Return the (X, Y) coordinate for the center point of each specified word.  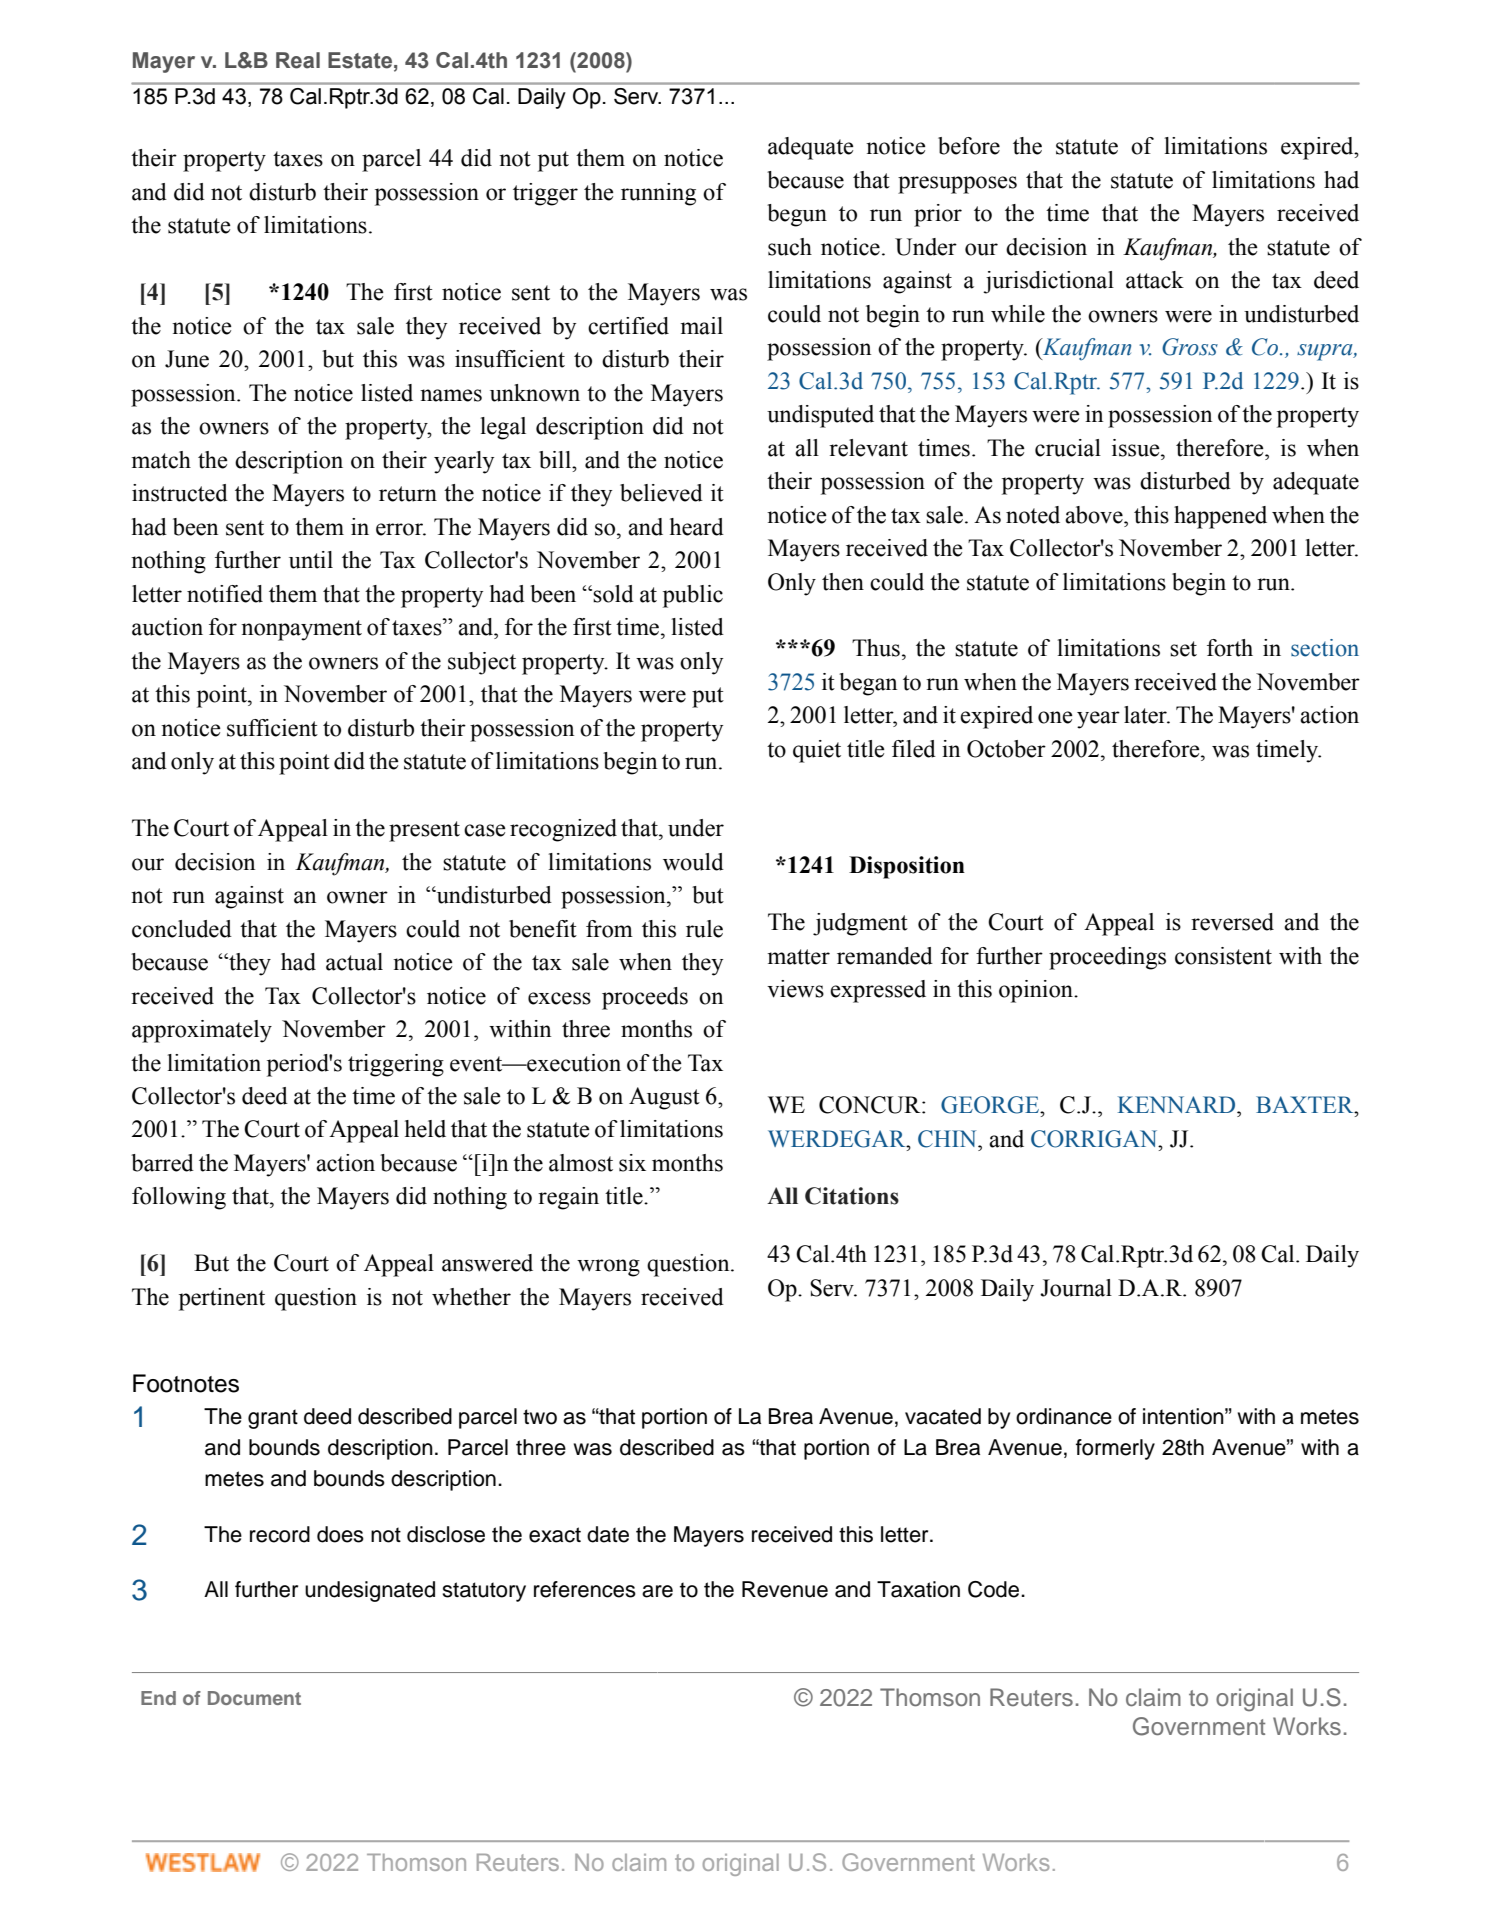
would (693, 862)
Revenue (785, 1589)
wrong (608, 1268)
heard (697, 527)
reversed (1232, 922)
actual (354, 962)
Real (298, 60)
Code (995, 1589)
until (311, 560)
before (969, 146)
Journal (1076, 1288)
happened (1220, 517)
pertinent (222, 1299)
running (658, 194)
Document (254, 1698)
